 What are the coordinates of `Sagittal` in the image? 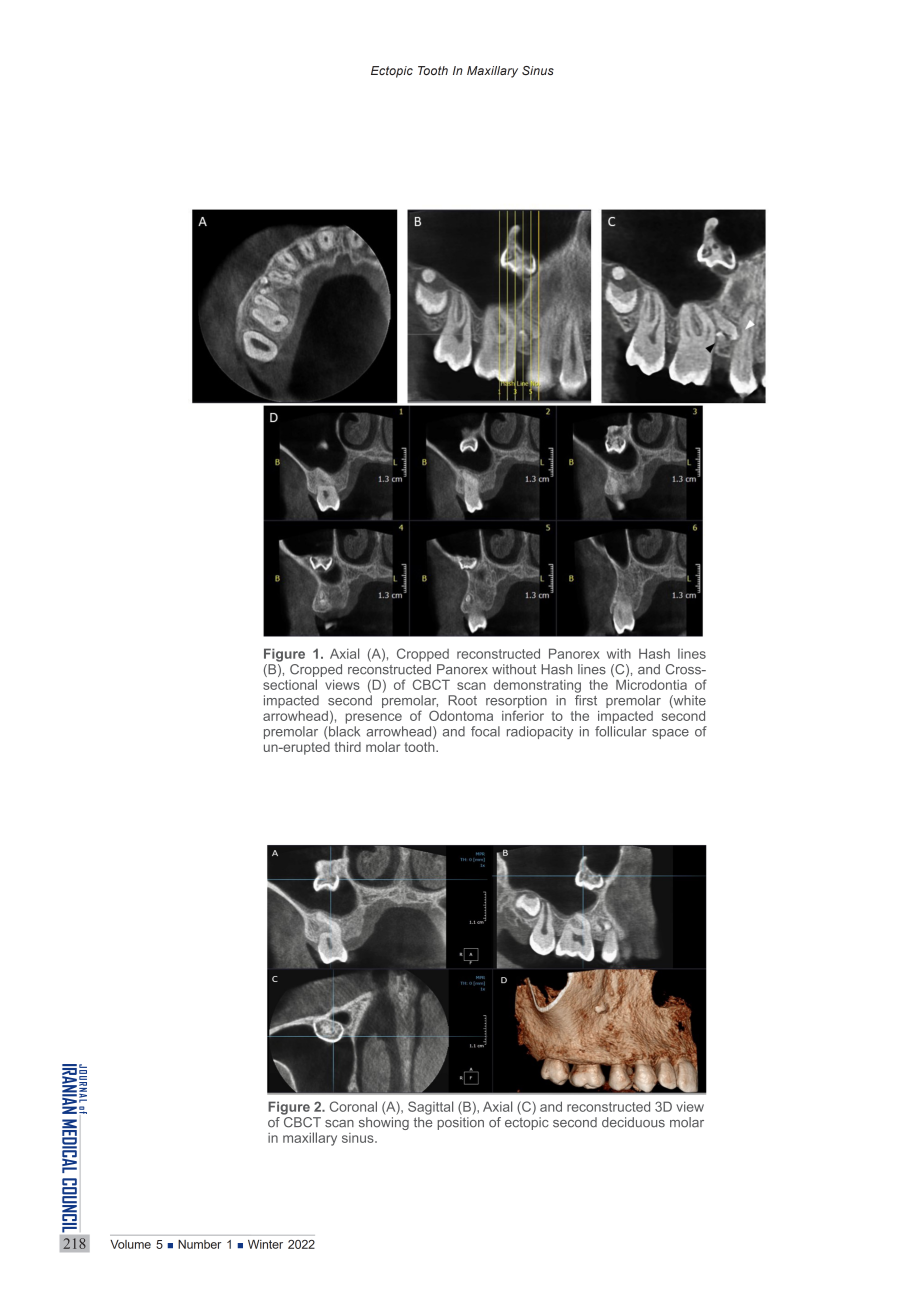 It's located at (430, 1108).
